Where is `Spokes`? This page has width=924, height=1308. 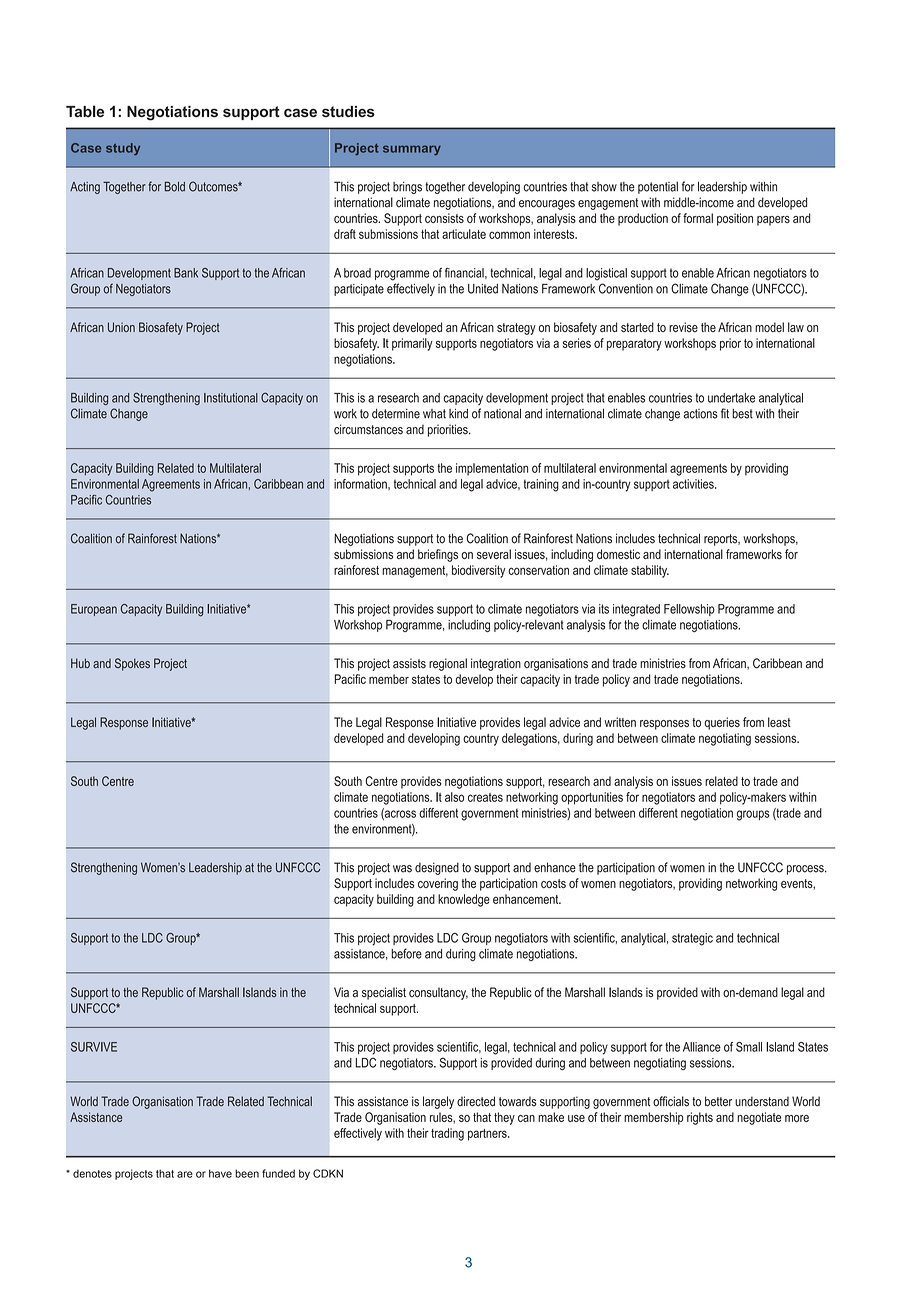 Spokes is located at coordinates (132, 664).
